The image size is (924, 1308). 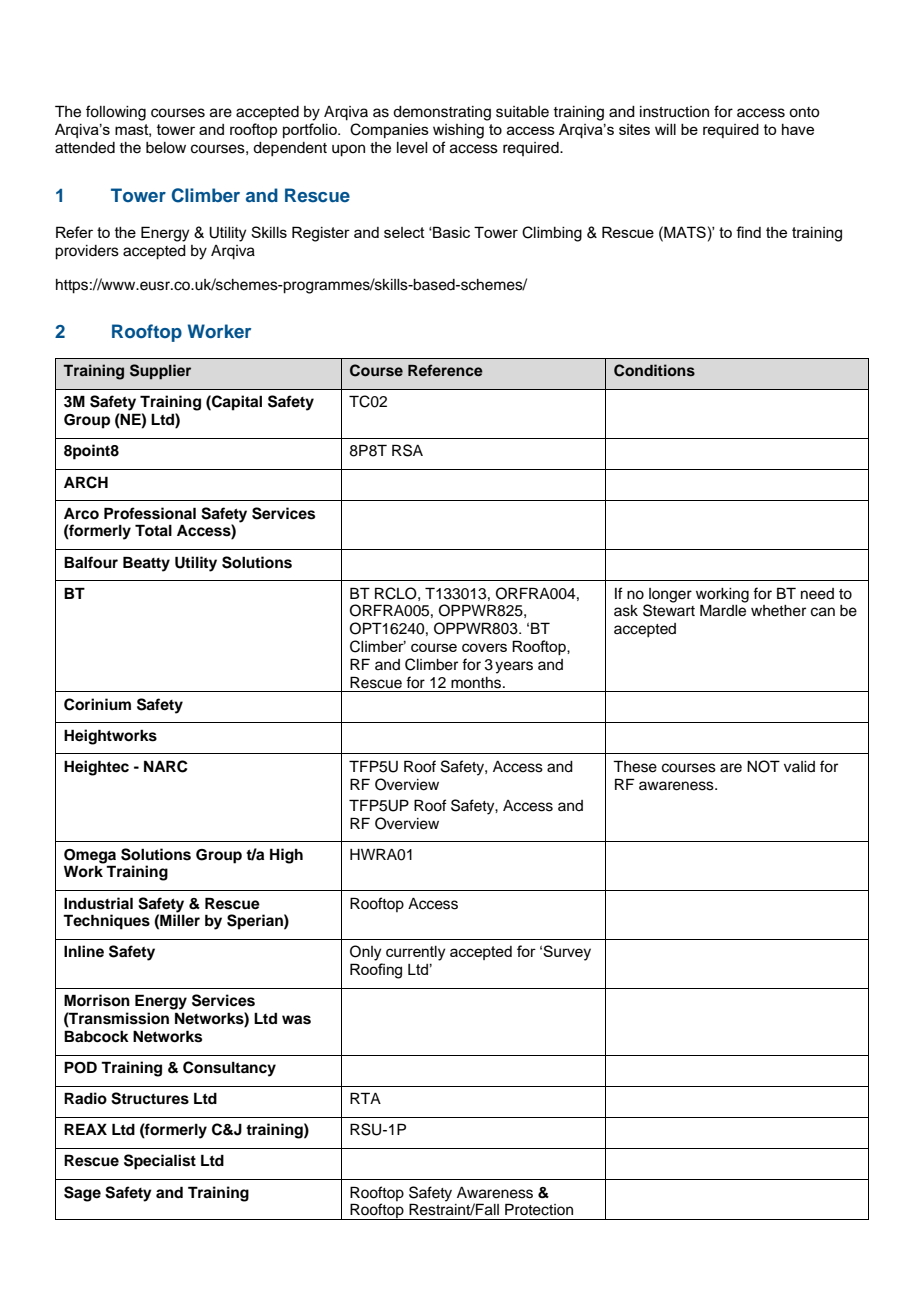 I want to click on Protection, so click(x=539, y=1209).
